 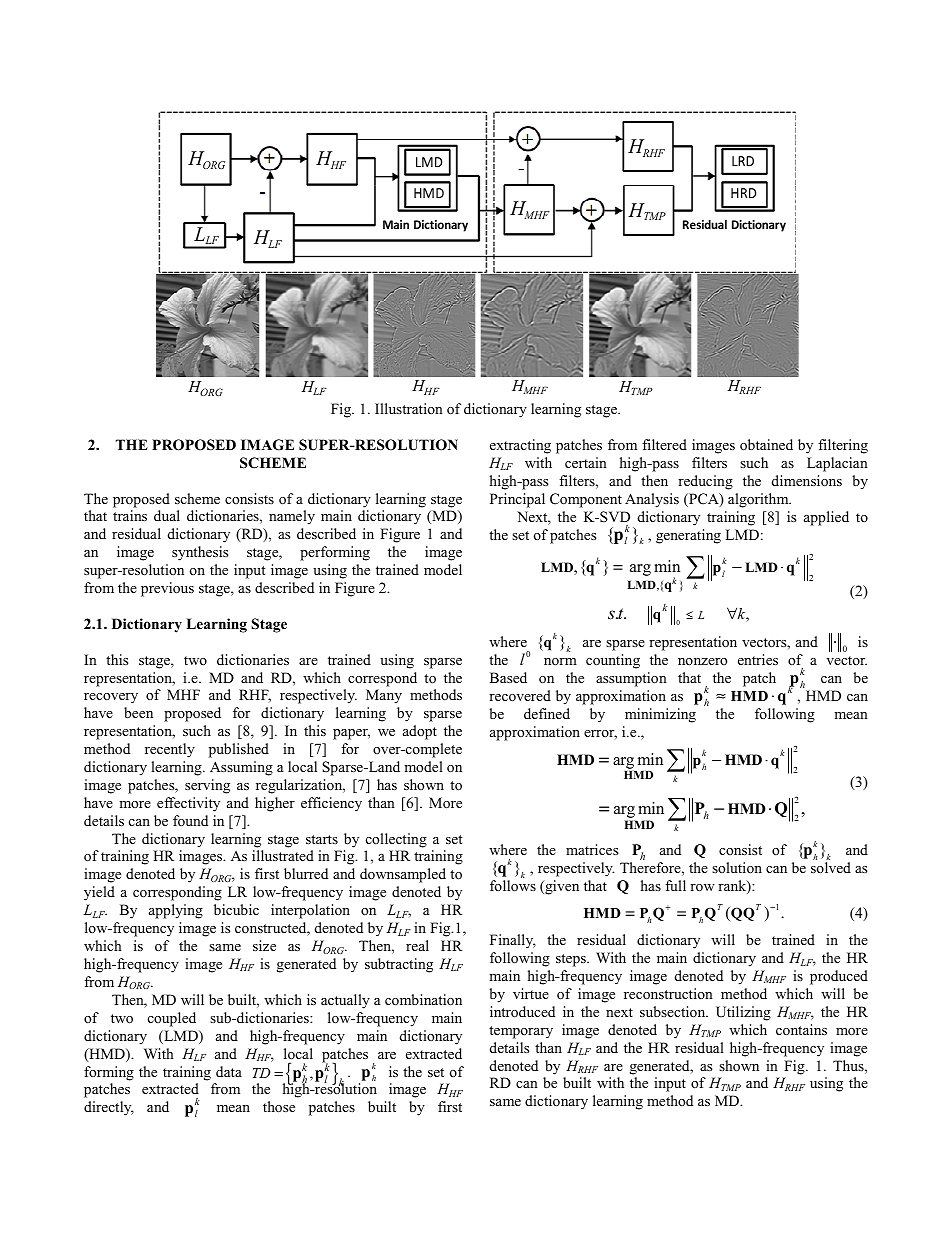 I want to click on follows, so click(x=513, y=885).
